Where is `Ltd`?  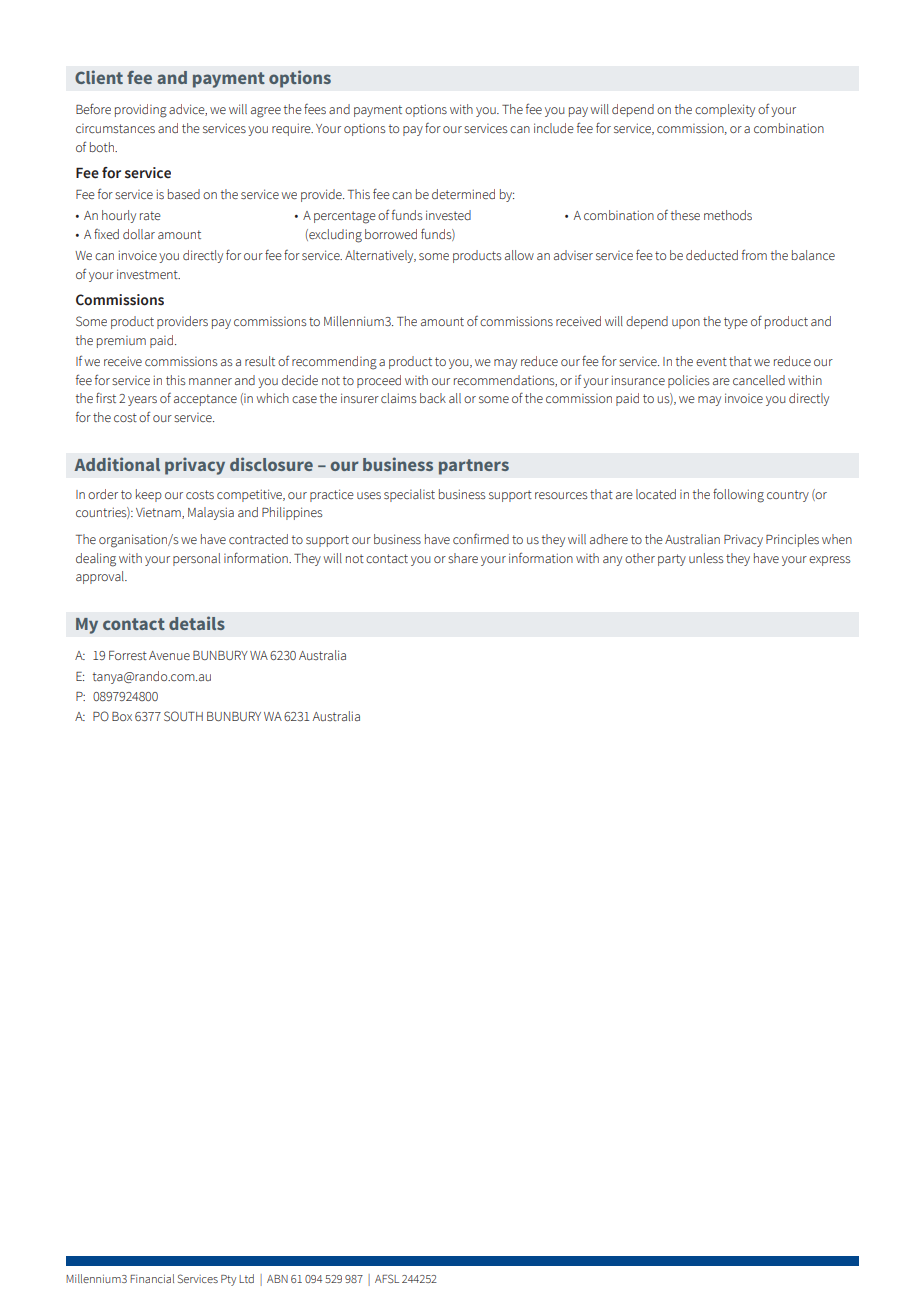 Ltd is located at coordinates (246, 1278).
